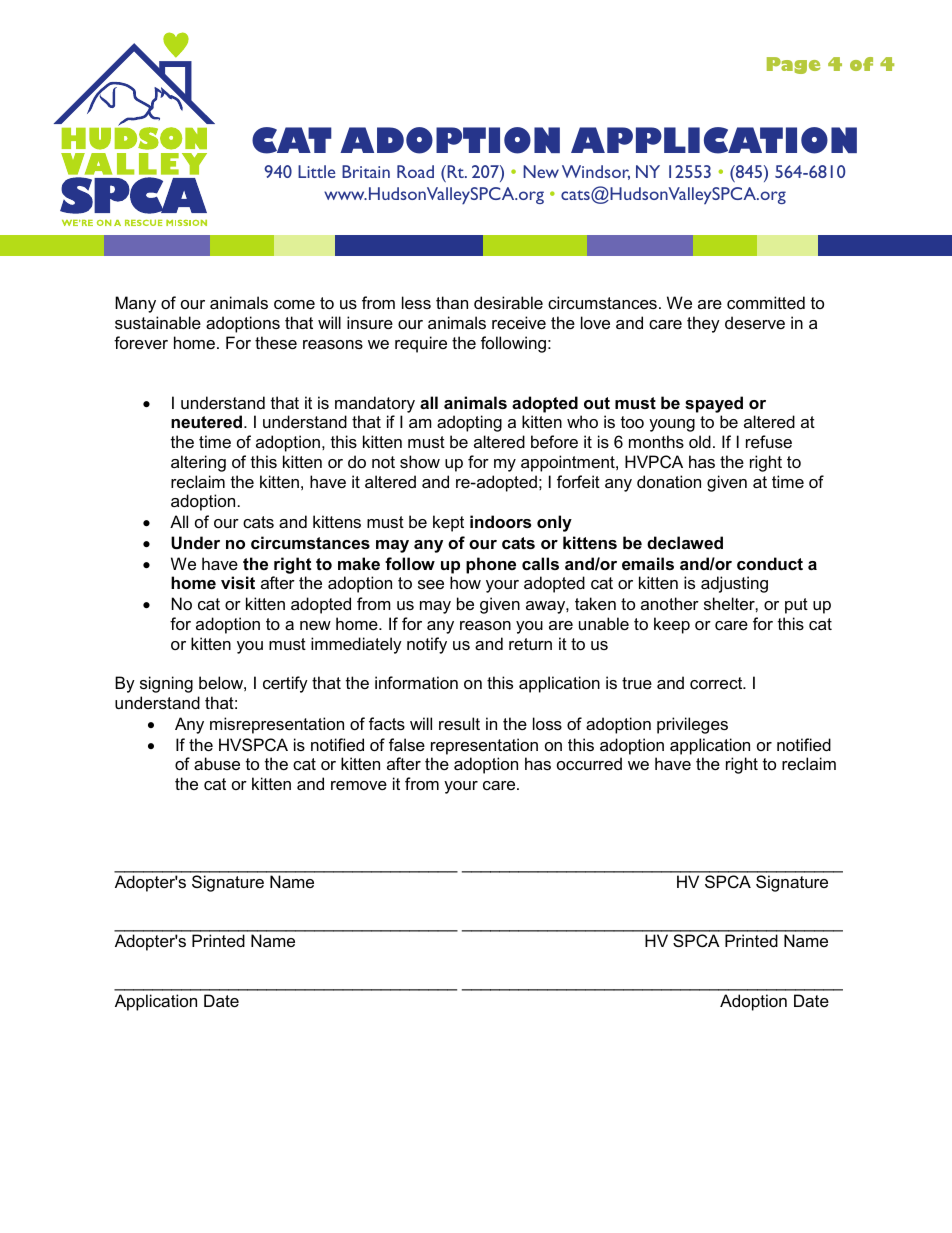 The height and width of the image is (1233, 952). What do you see at coordinates (452, 302) in the image?
I see `than` at bounding box center [452, 302].
